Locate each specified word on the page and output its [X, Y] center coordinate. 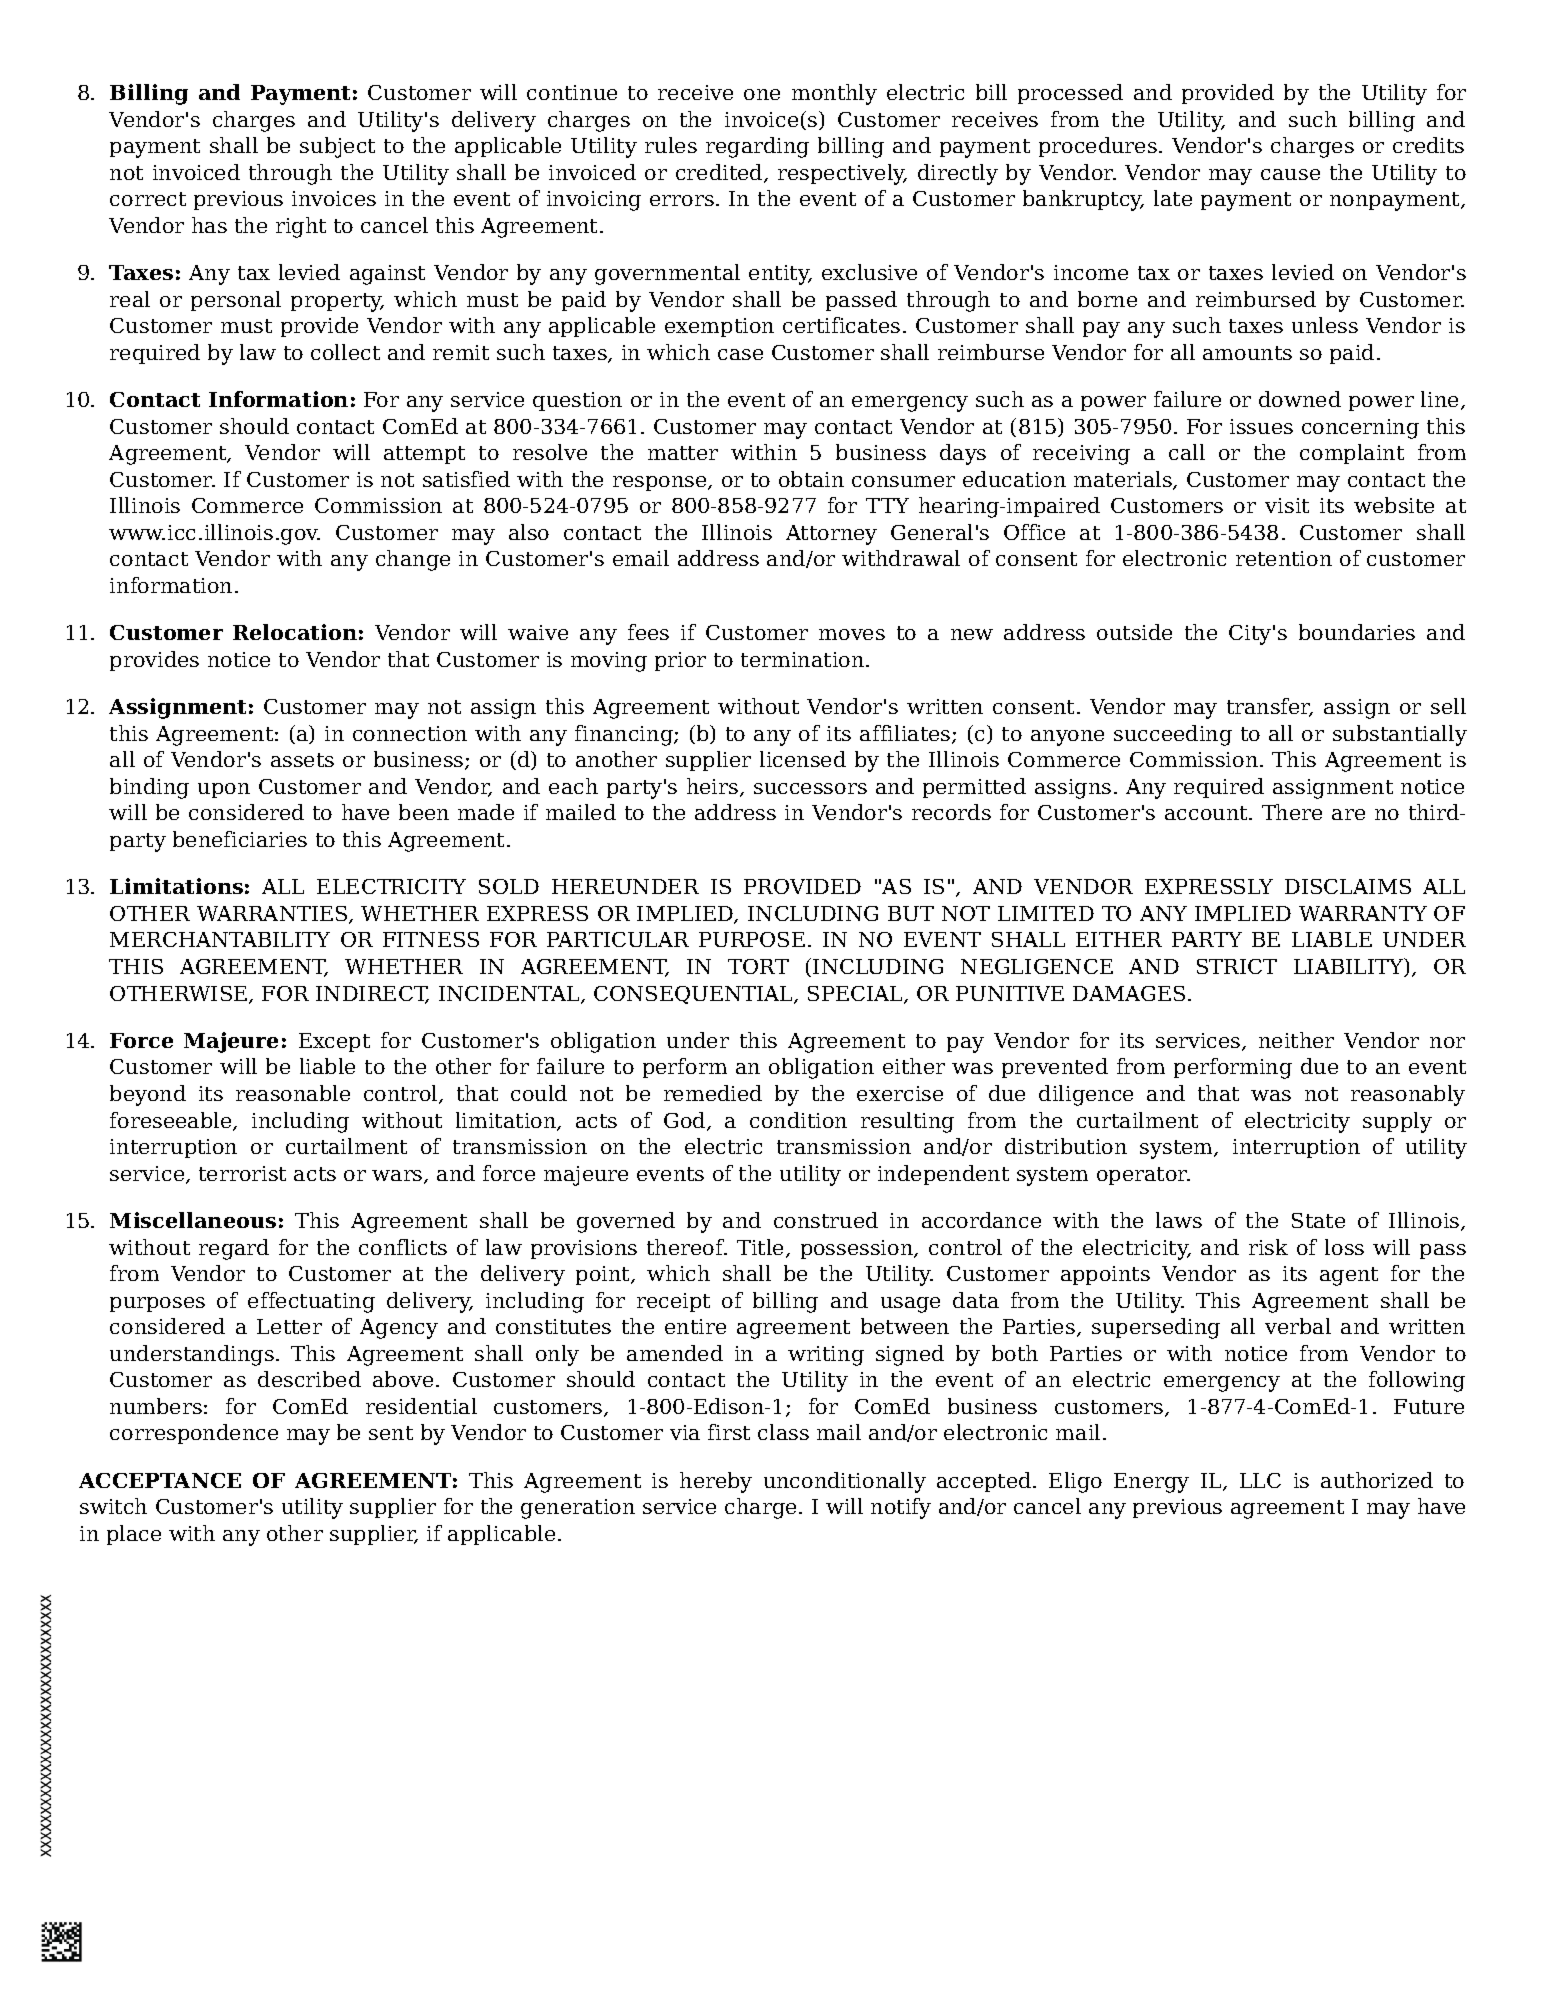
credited [720, 173]
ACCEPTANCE [160, 1480]
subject [337, 147]
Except [334, 1042]
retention [1284, 558]
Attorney [831, 535]
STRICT [1237, 966]
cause [1290, 174]
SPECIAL [856, 995]
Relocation [295, 632]
